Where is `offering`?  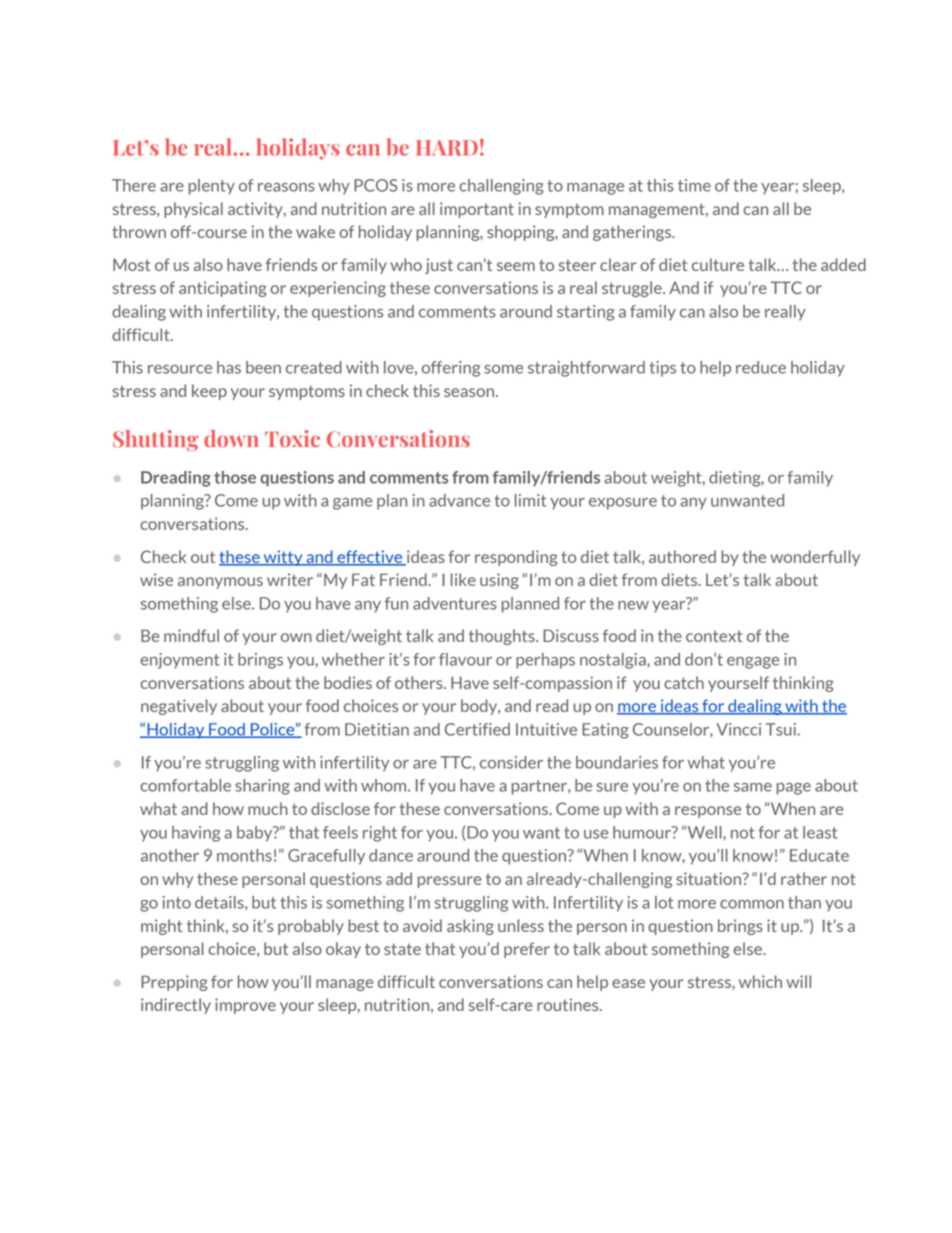 offering is located at coordinates (451, 369).
